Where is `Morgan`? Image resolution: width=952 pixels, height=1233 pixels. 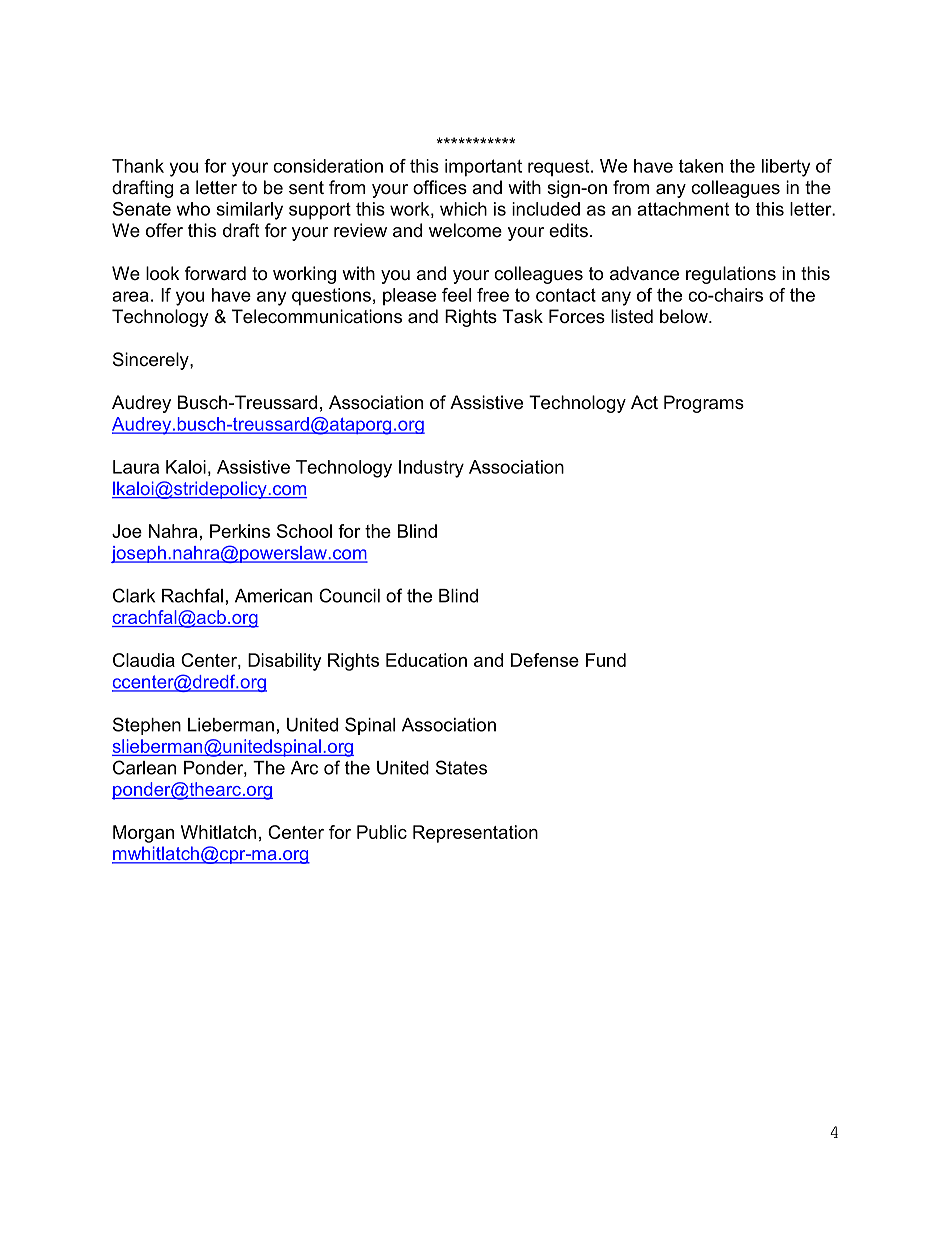 Morgan is located at coordinates (143, 834).
